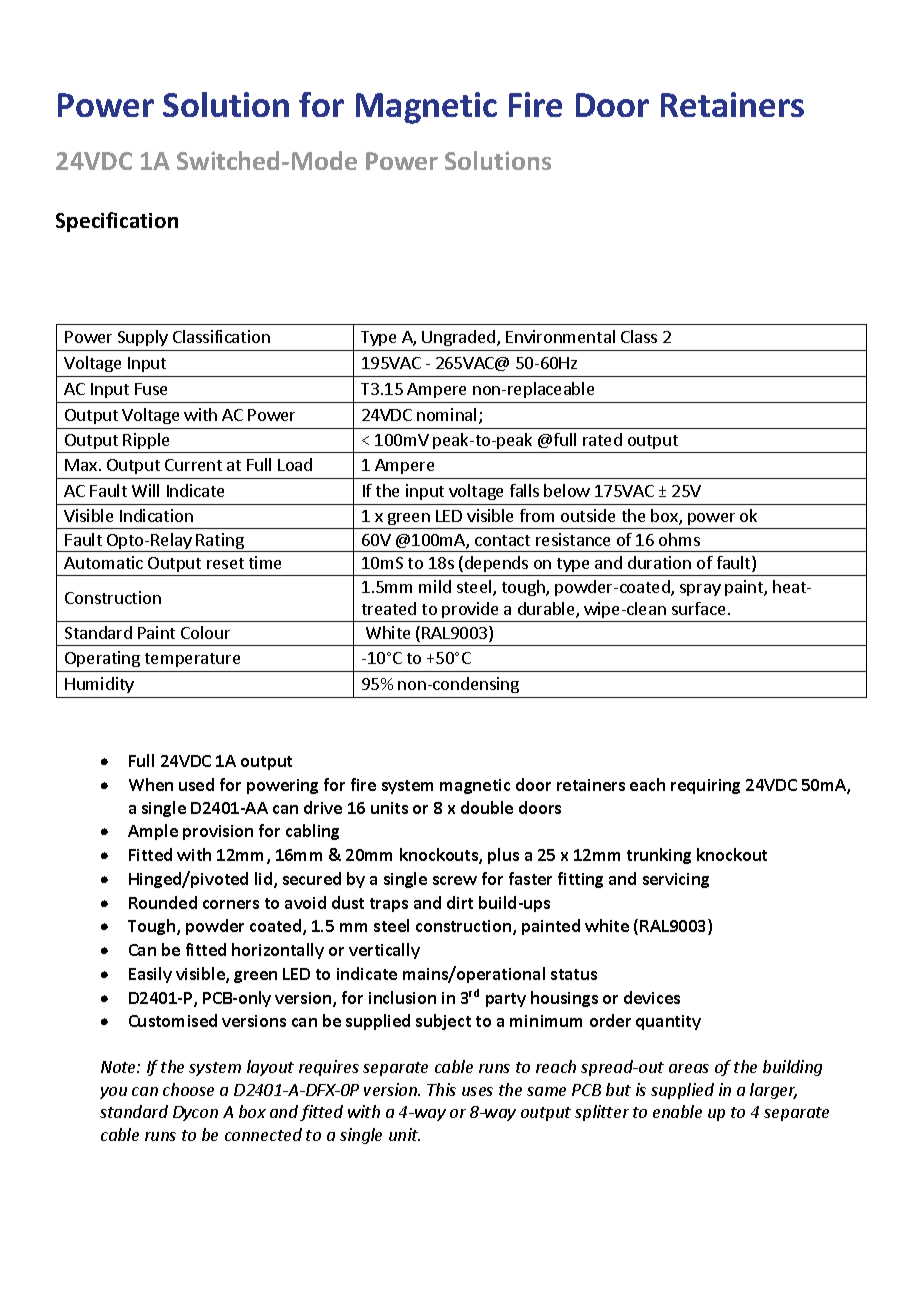 This page has height=1307, width=924. I want to click on choose, so click(188, 1089).
